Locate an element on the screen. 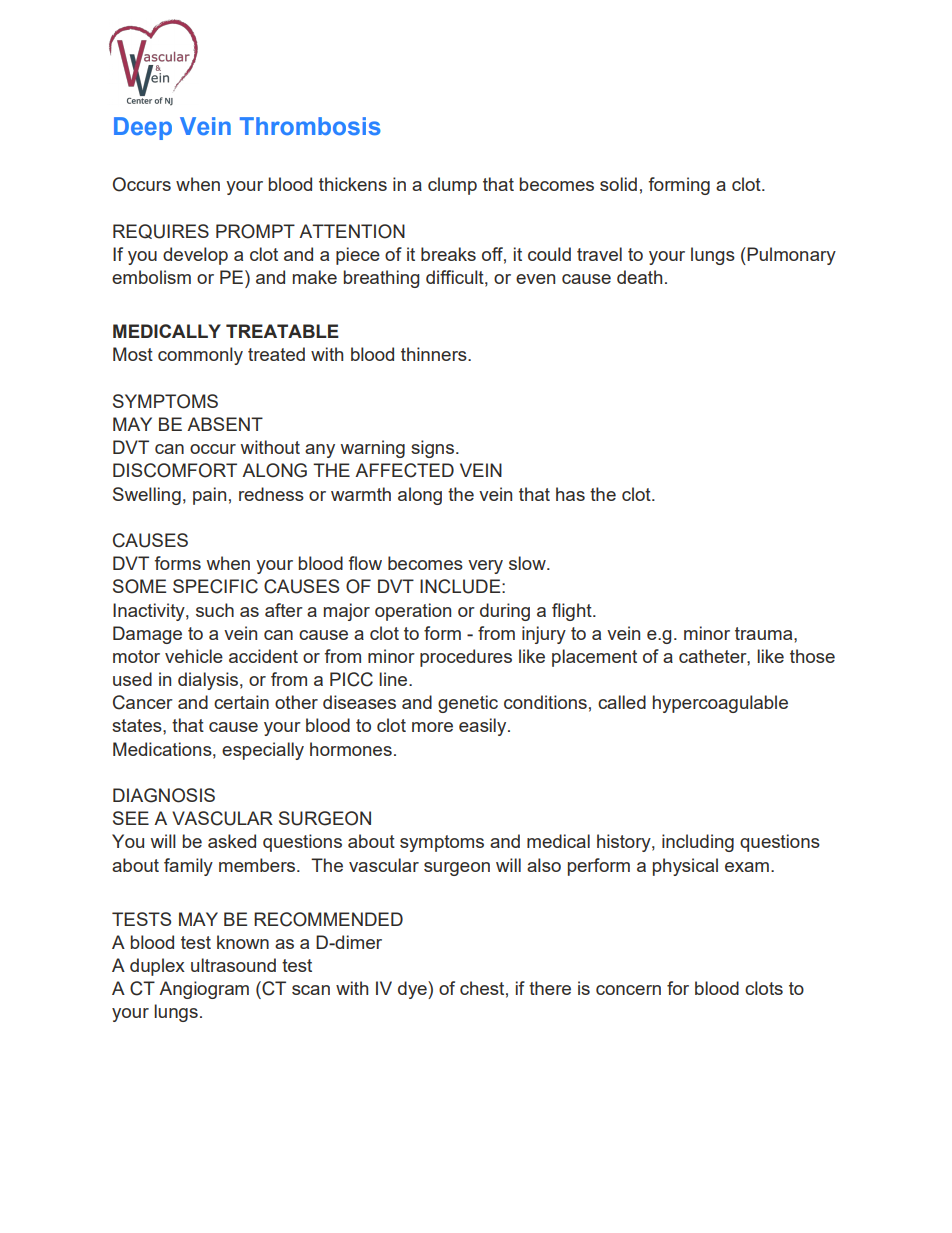 Image resolution: width=952 pixels, height=1233 pixels. thinners is located at coordinates (435, 354).
